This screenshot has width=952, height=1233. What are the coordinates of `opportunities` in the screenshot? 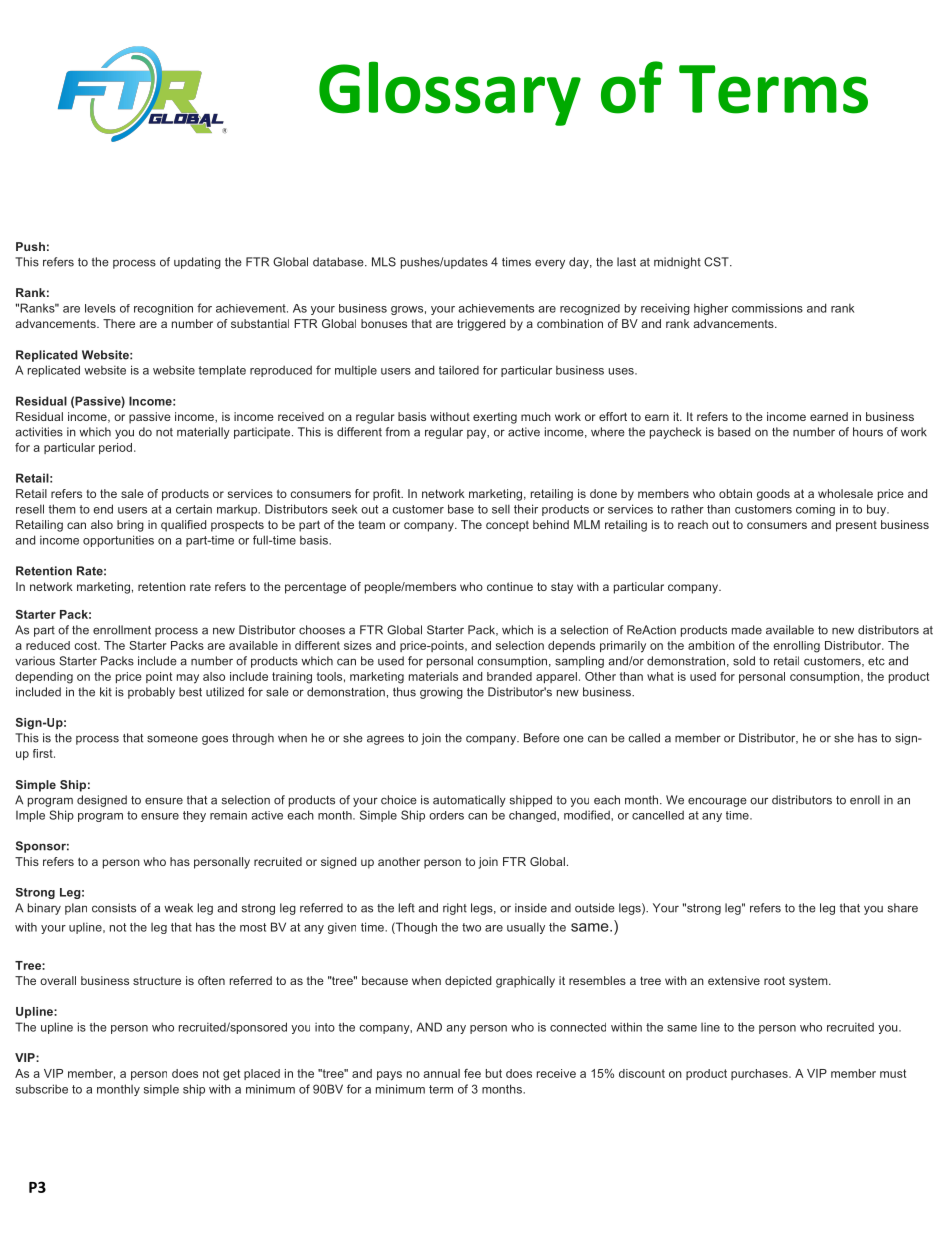 It's located at (118, 541).
